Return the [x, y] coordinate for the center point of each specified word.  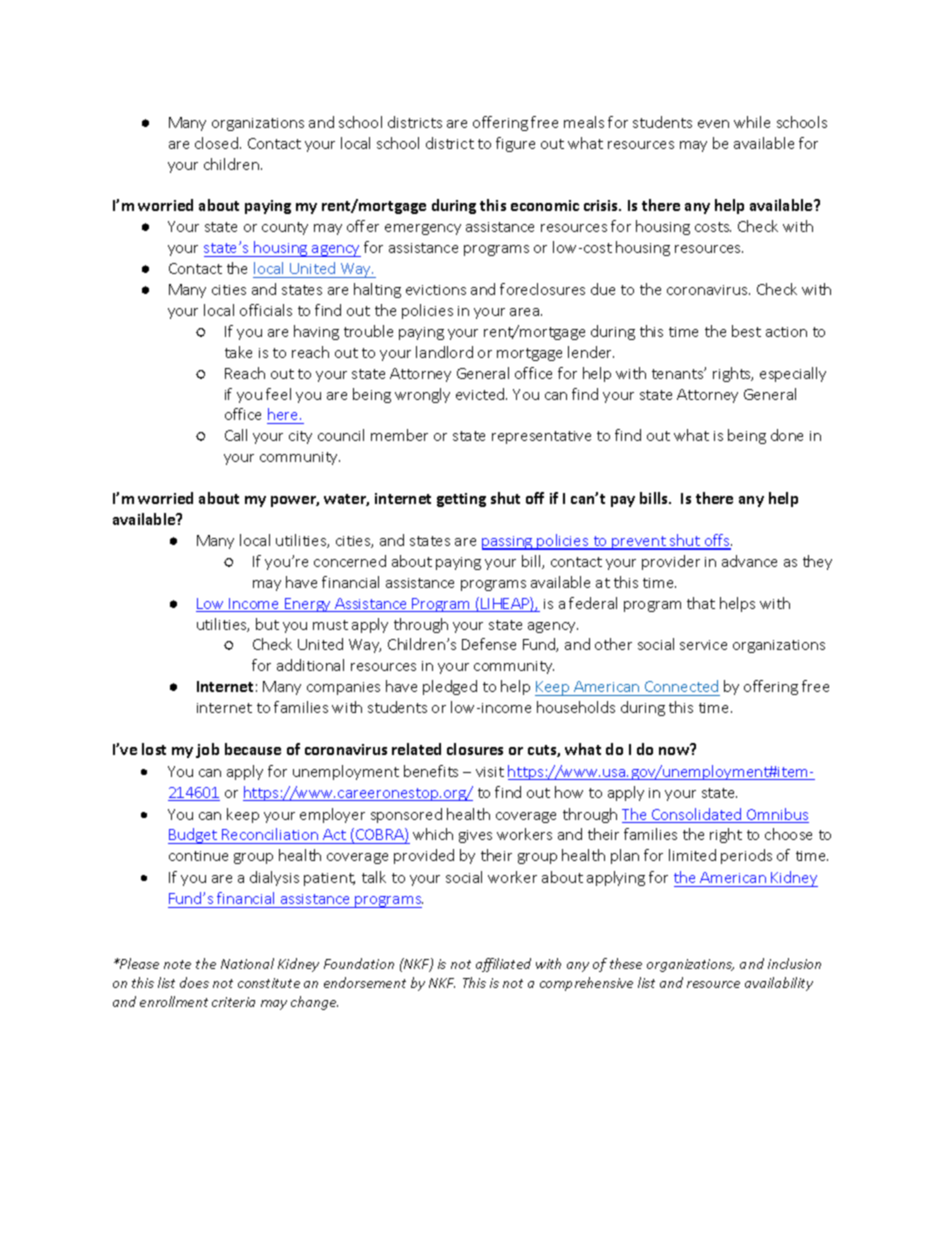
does [194, 982]
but [267, 624]
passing [508, 543]
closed [216, 143]
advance [749, 561]
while [752, 122]
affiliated [503, 965]
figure [515, 144]
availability [779, 984]
